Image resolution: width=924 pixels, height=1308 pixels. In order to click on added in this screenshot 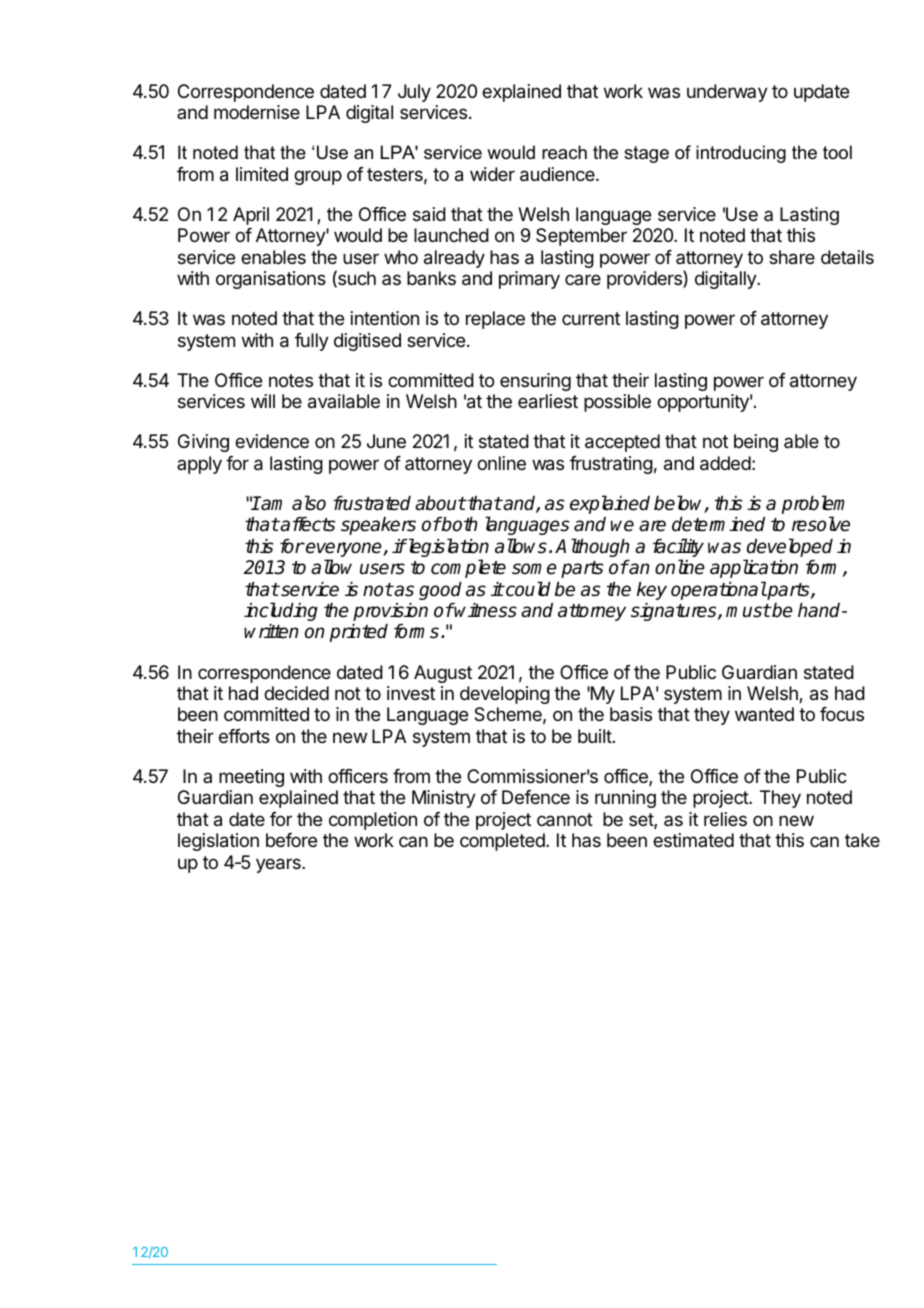, I will do `click(725, 463)`.
